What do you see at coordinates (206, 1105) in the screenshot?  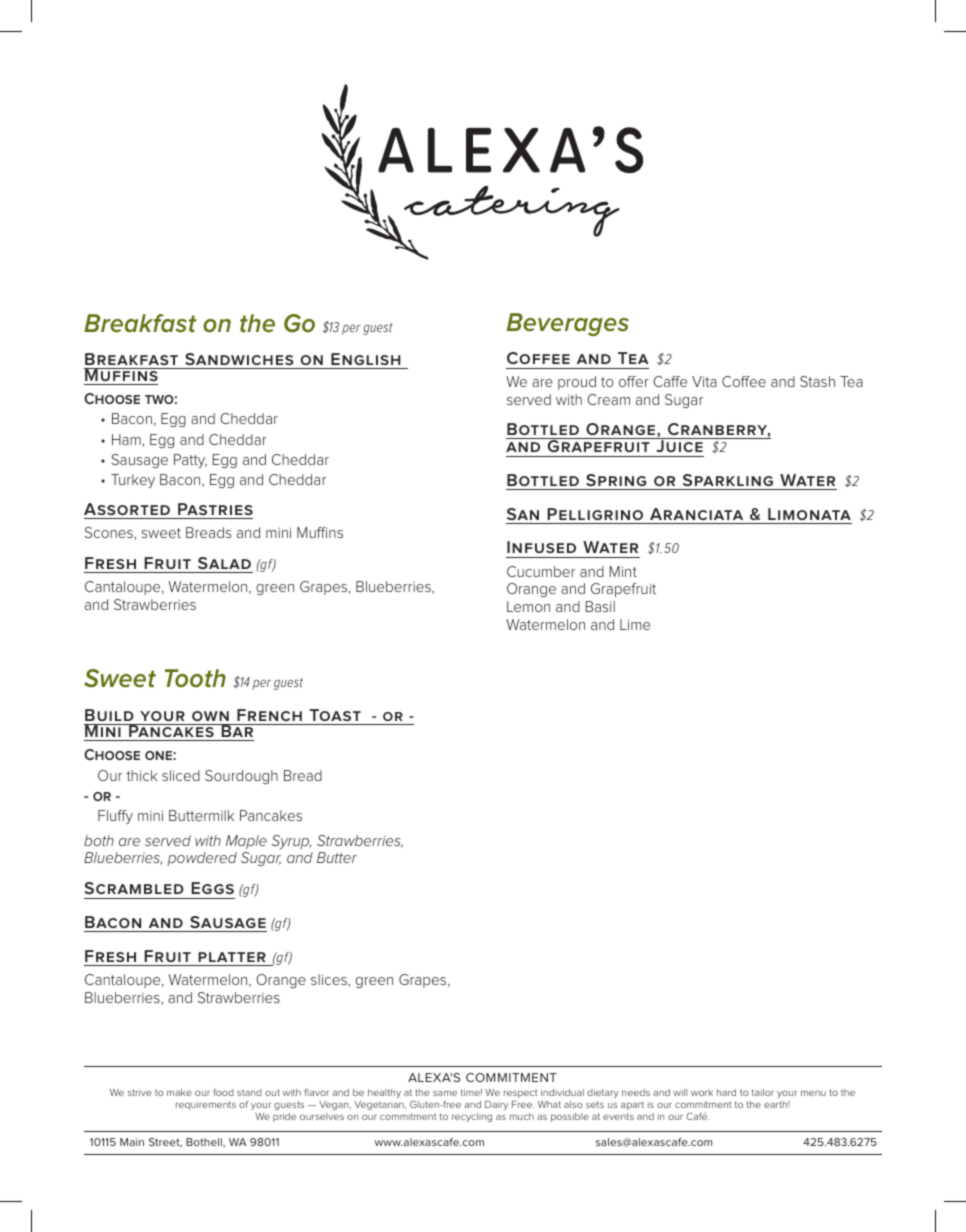 I see `requirements` at bounding box center [206, 1105].
